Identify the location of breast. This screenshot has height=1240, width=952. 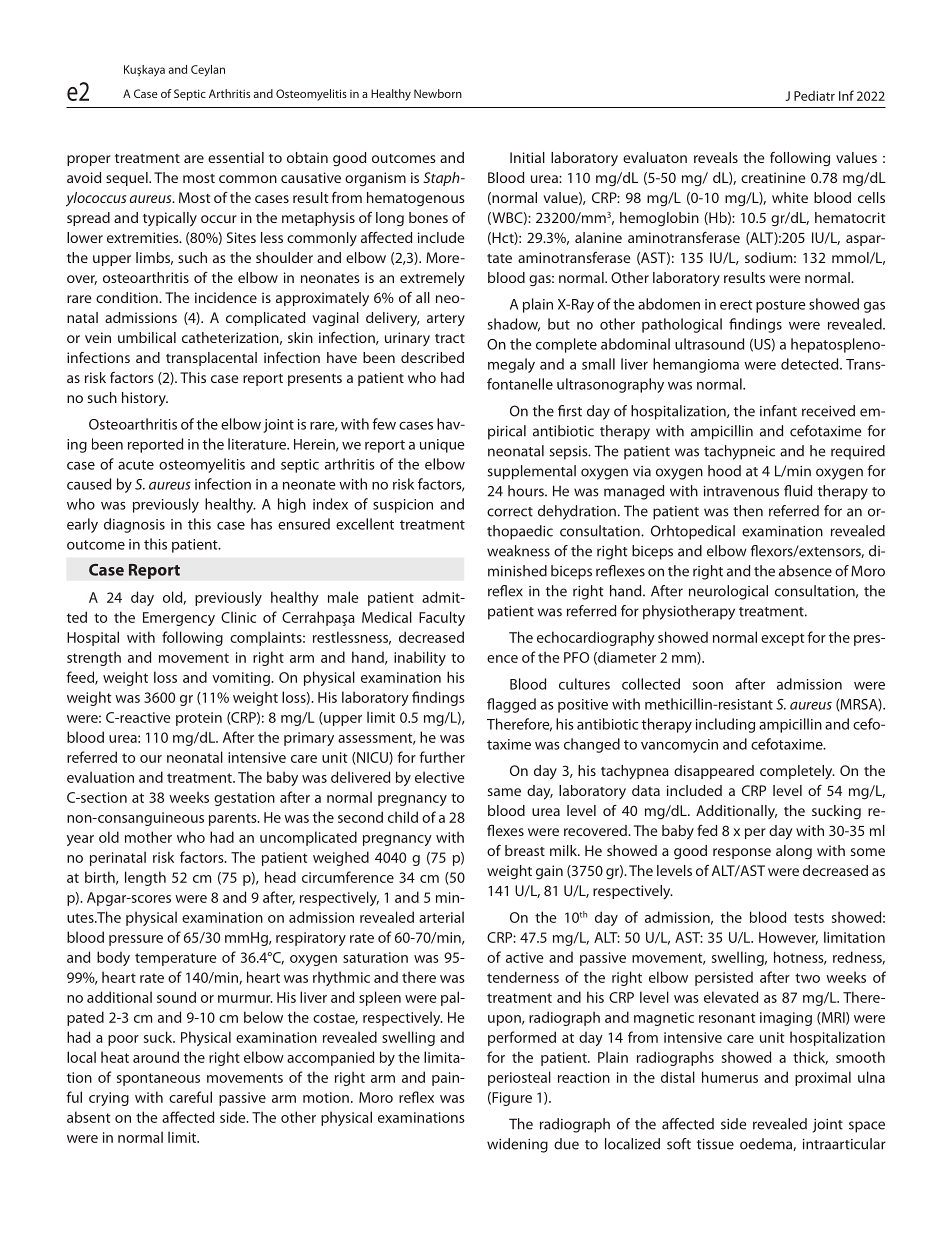
(525, 850).
